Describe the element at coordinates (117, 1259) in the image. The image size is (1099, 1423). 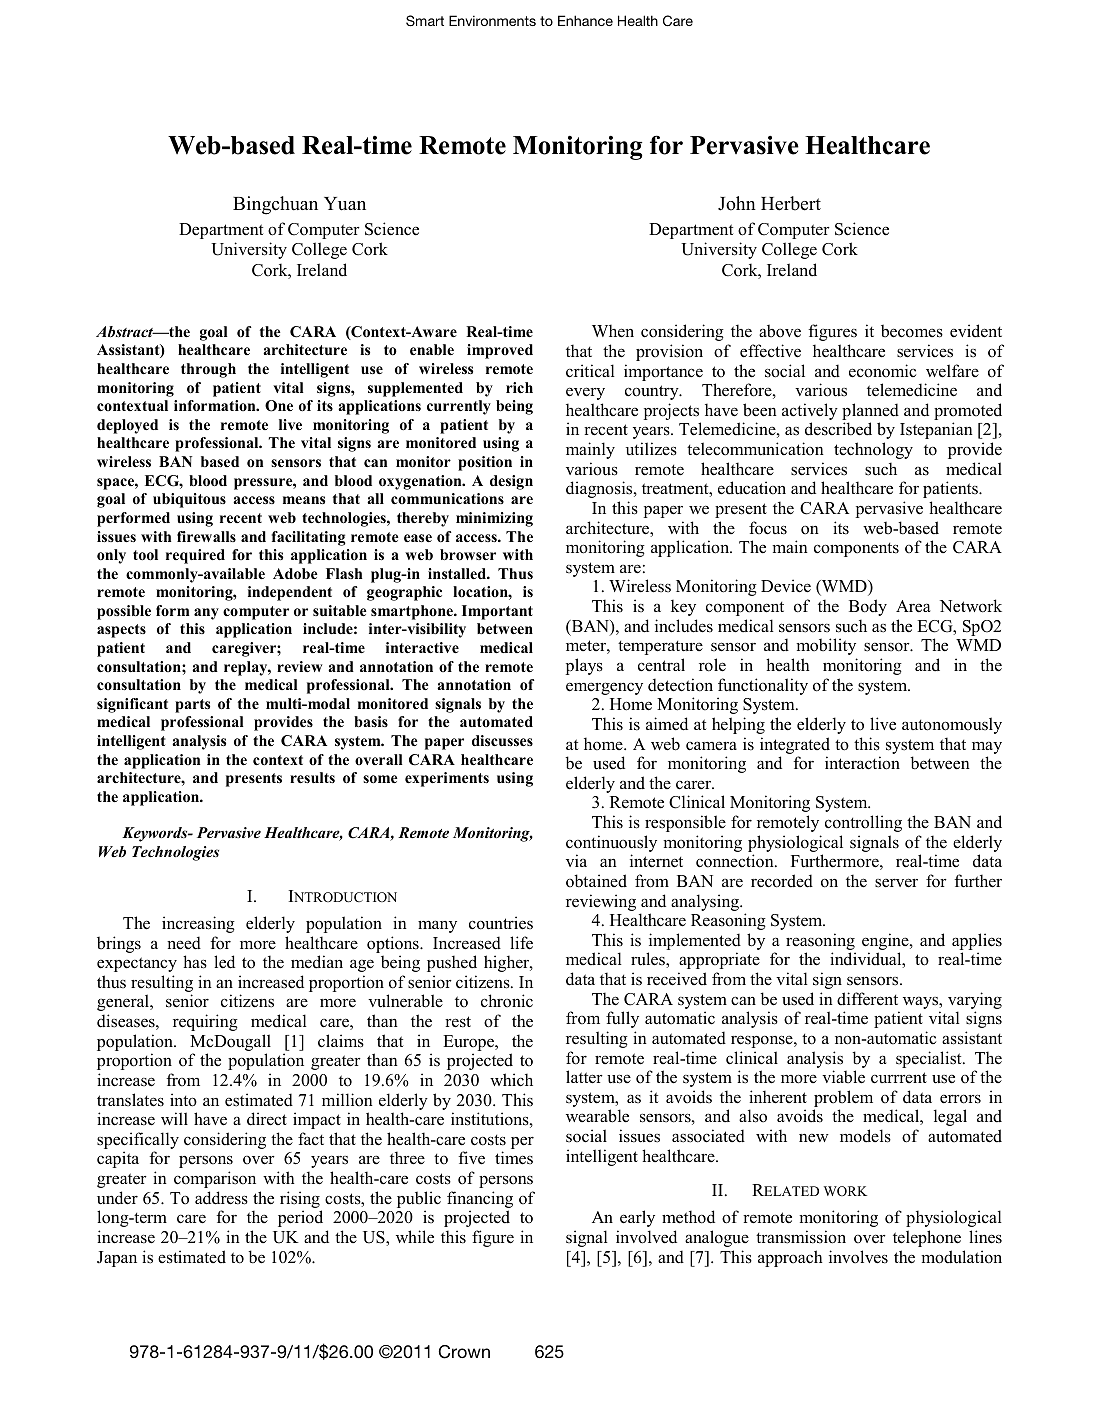
I see `Japan` at that location.
